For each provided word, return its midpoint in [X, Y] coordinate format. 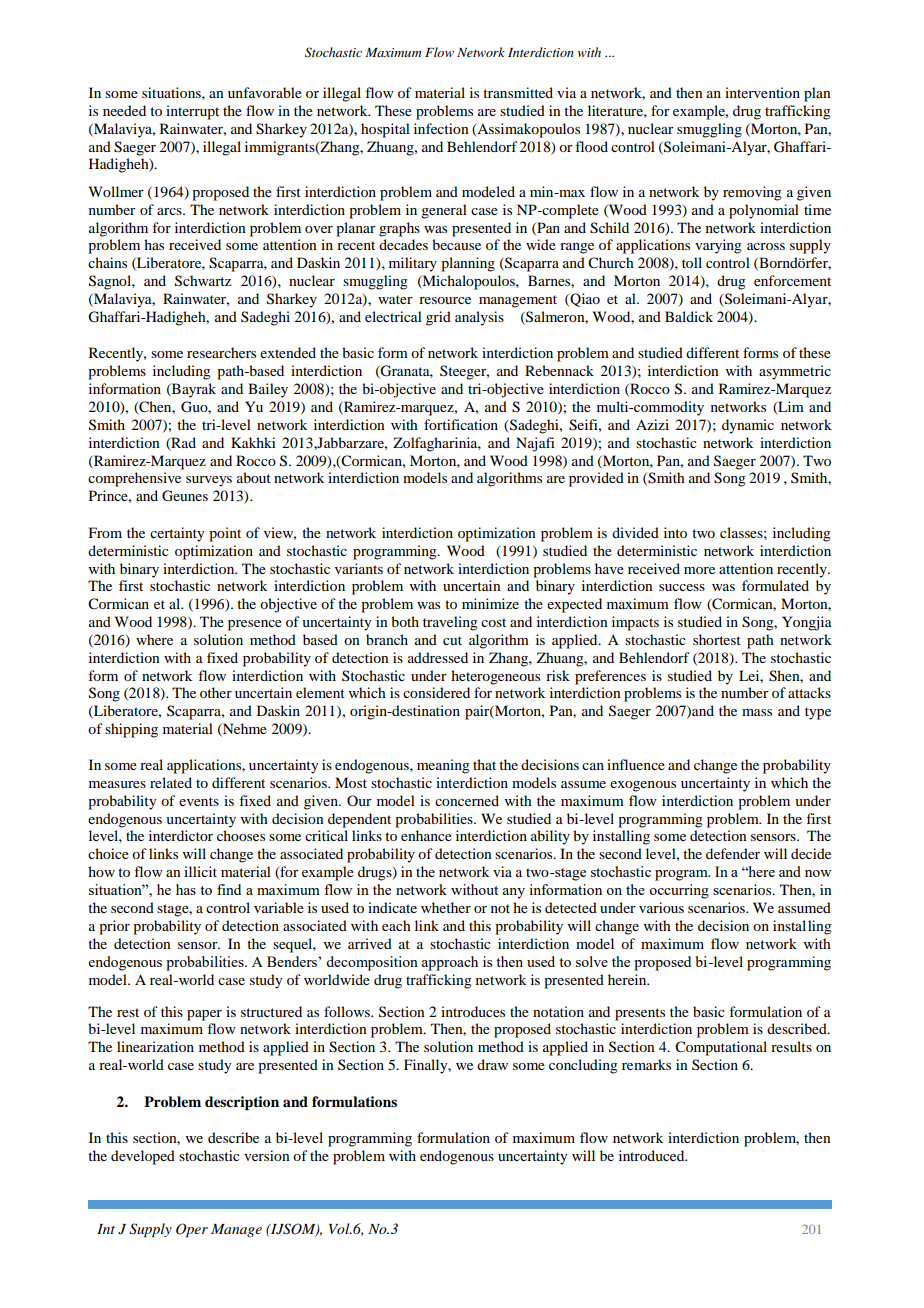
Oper [192, 1230]
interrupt [192, 112]
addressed [438, 657]
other [216, 692]
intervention [762, 92]
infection [441, 128]
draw [492, 1064]
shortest [717, 639]
